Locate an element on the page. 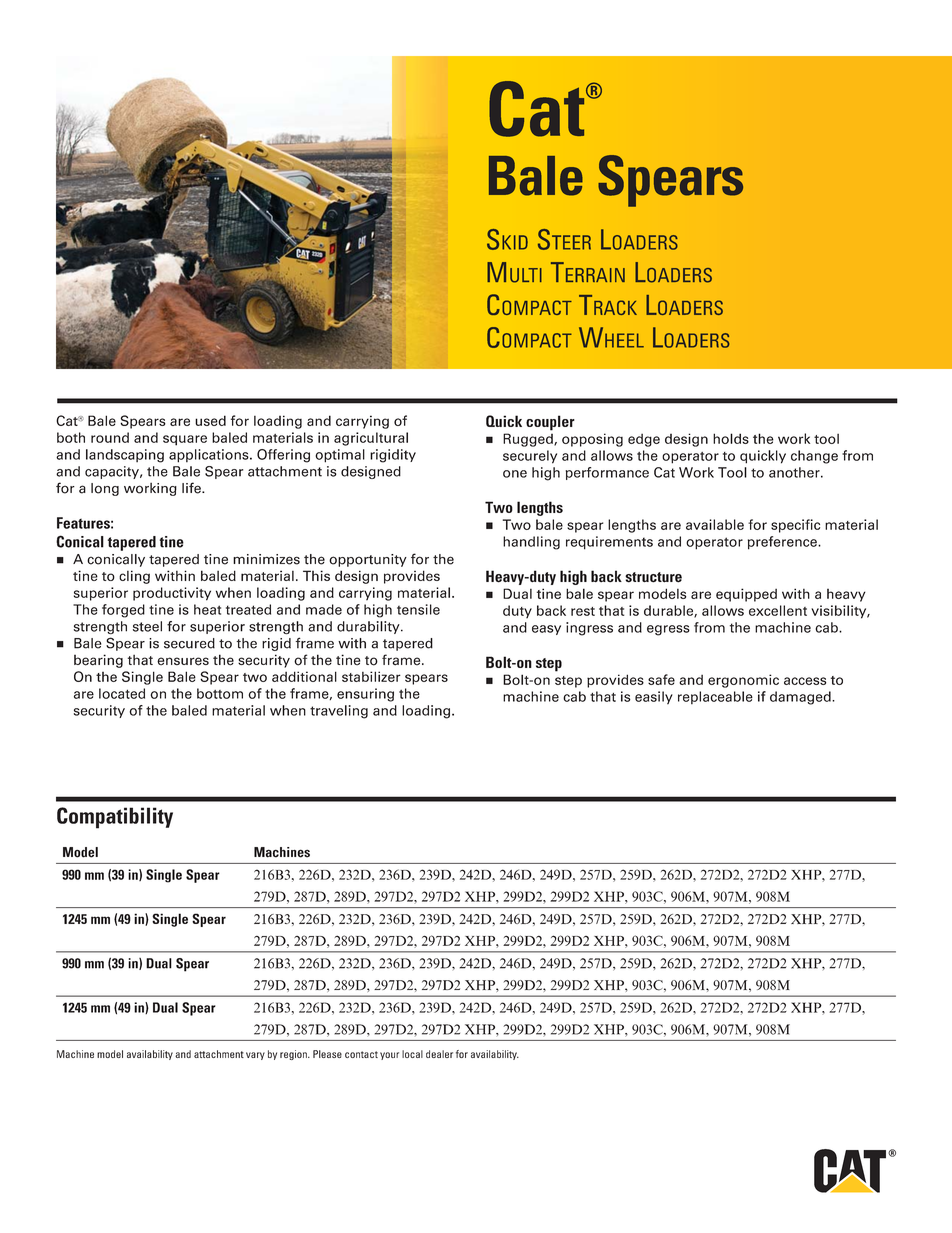 This document has height=1233, width=952. located is located at coordinates (122, 693).
